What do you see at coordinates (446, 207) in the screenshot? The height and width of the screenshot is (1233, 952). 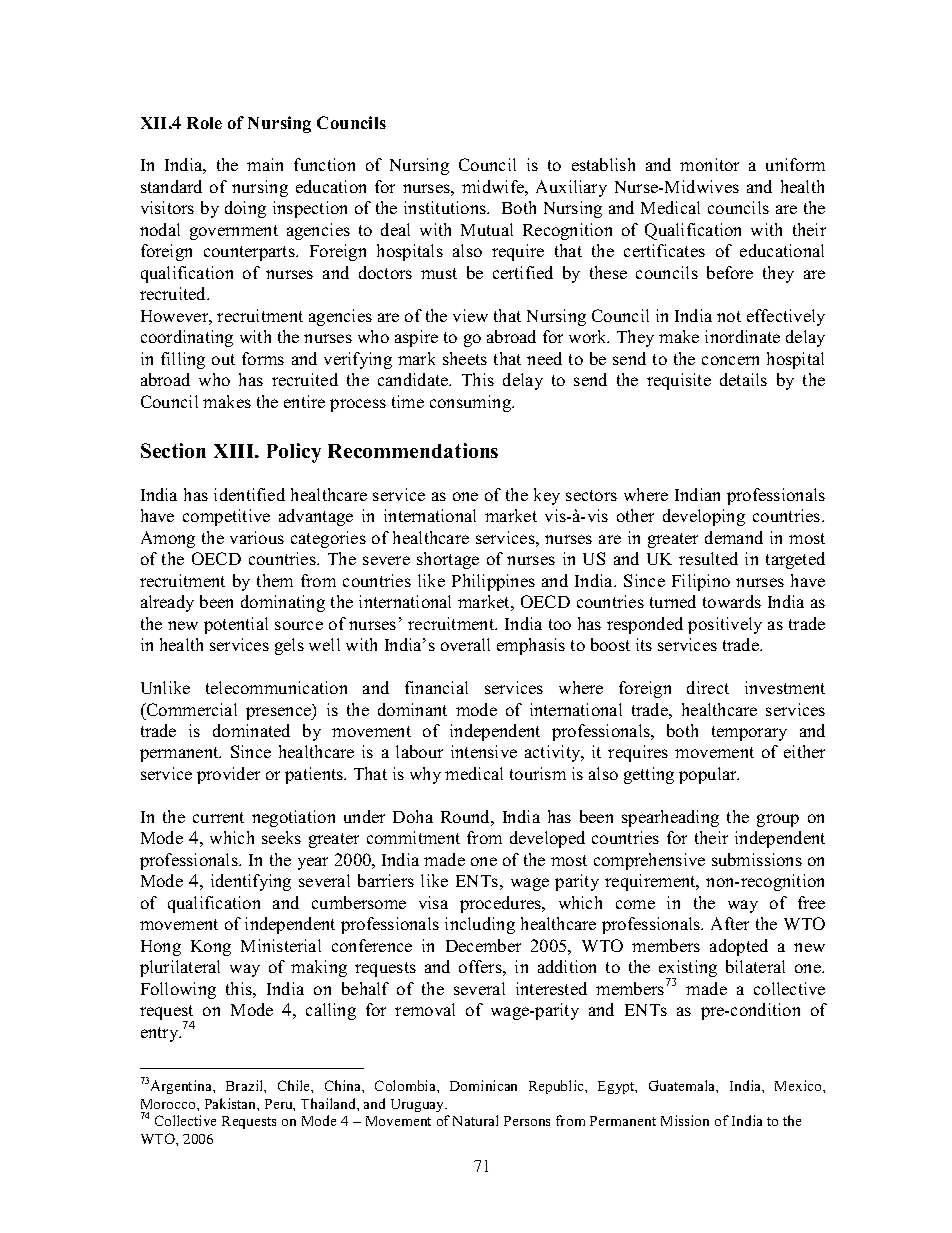 I see `institutions` at bounding box center [446, 207].
